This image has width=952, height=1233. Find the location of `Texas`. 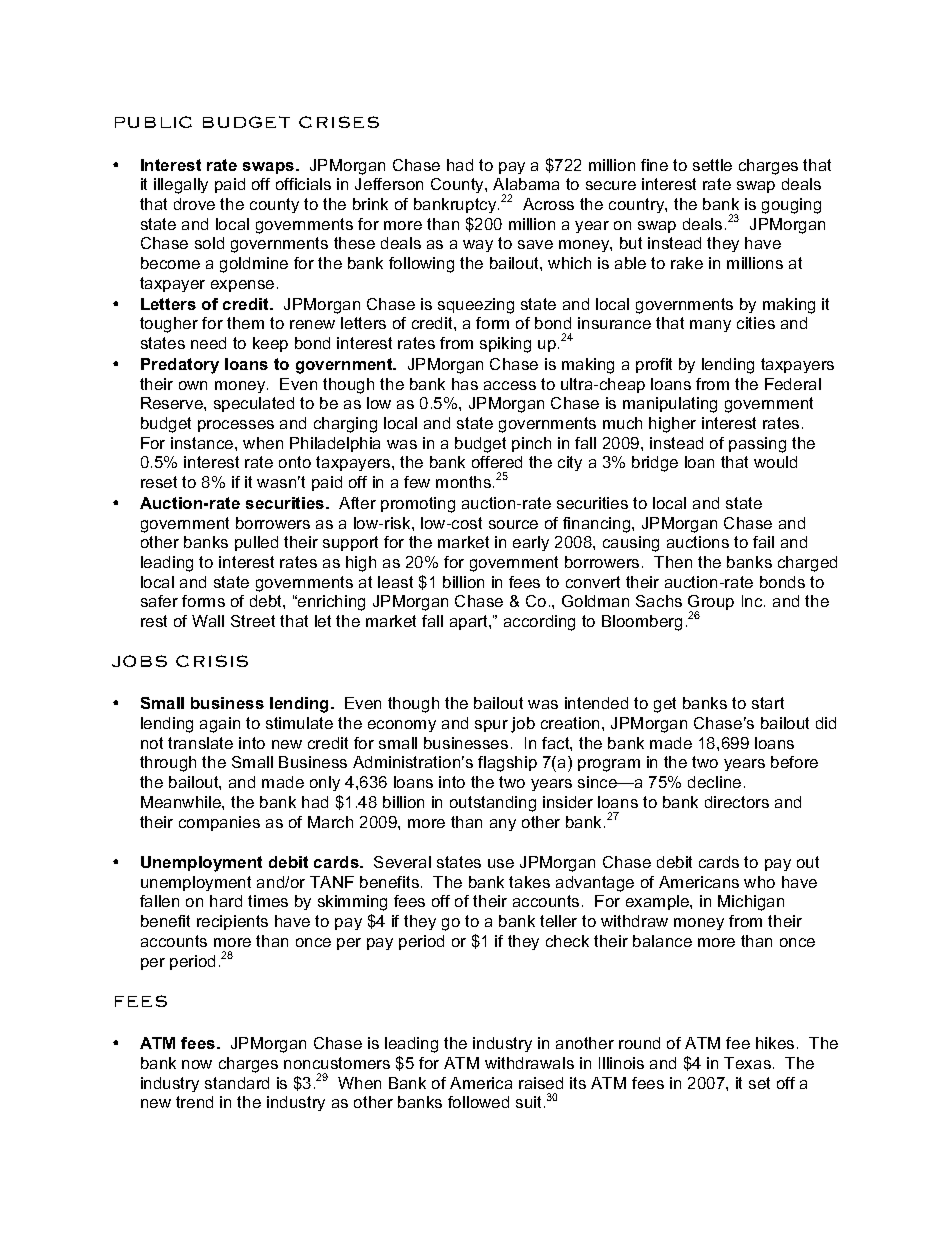

Texas is located at coordinates (747, 1063).
